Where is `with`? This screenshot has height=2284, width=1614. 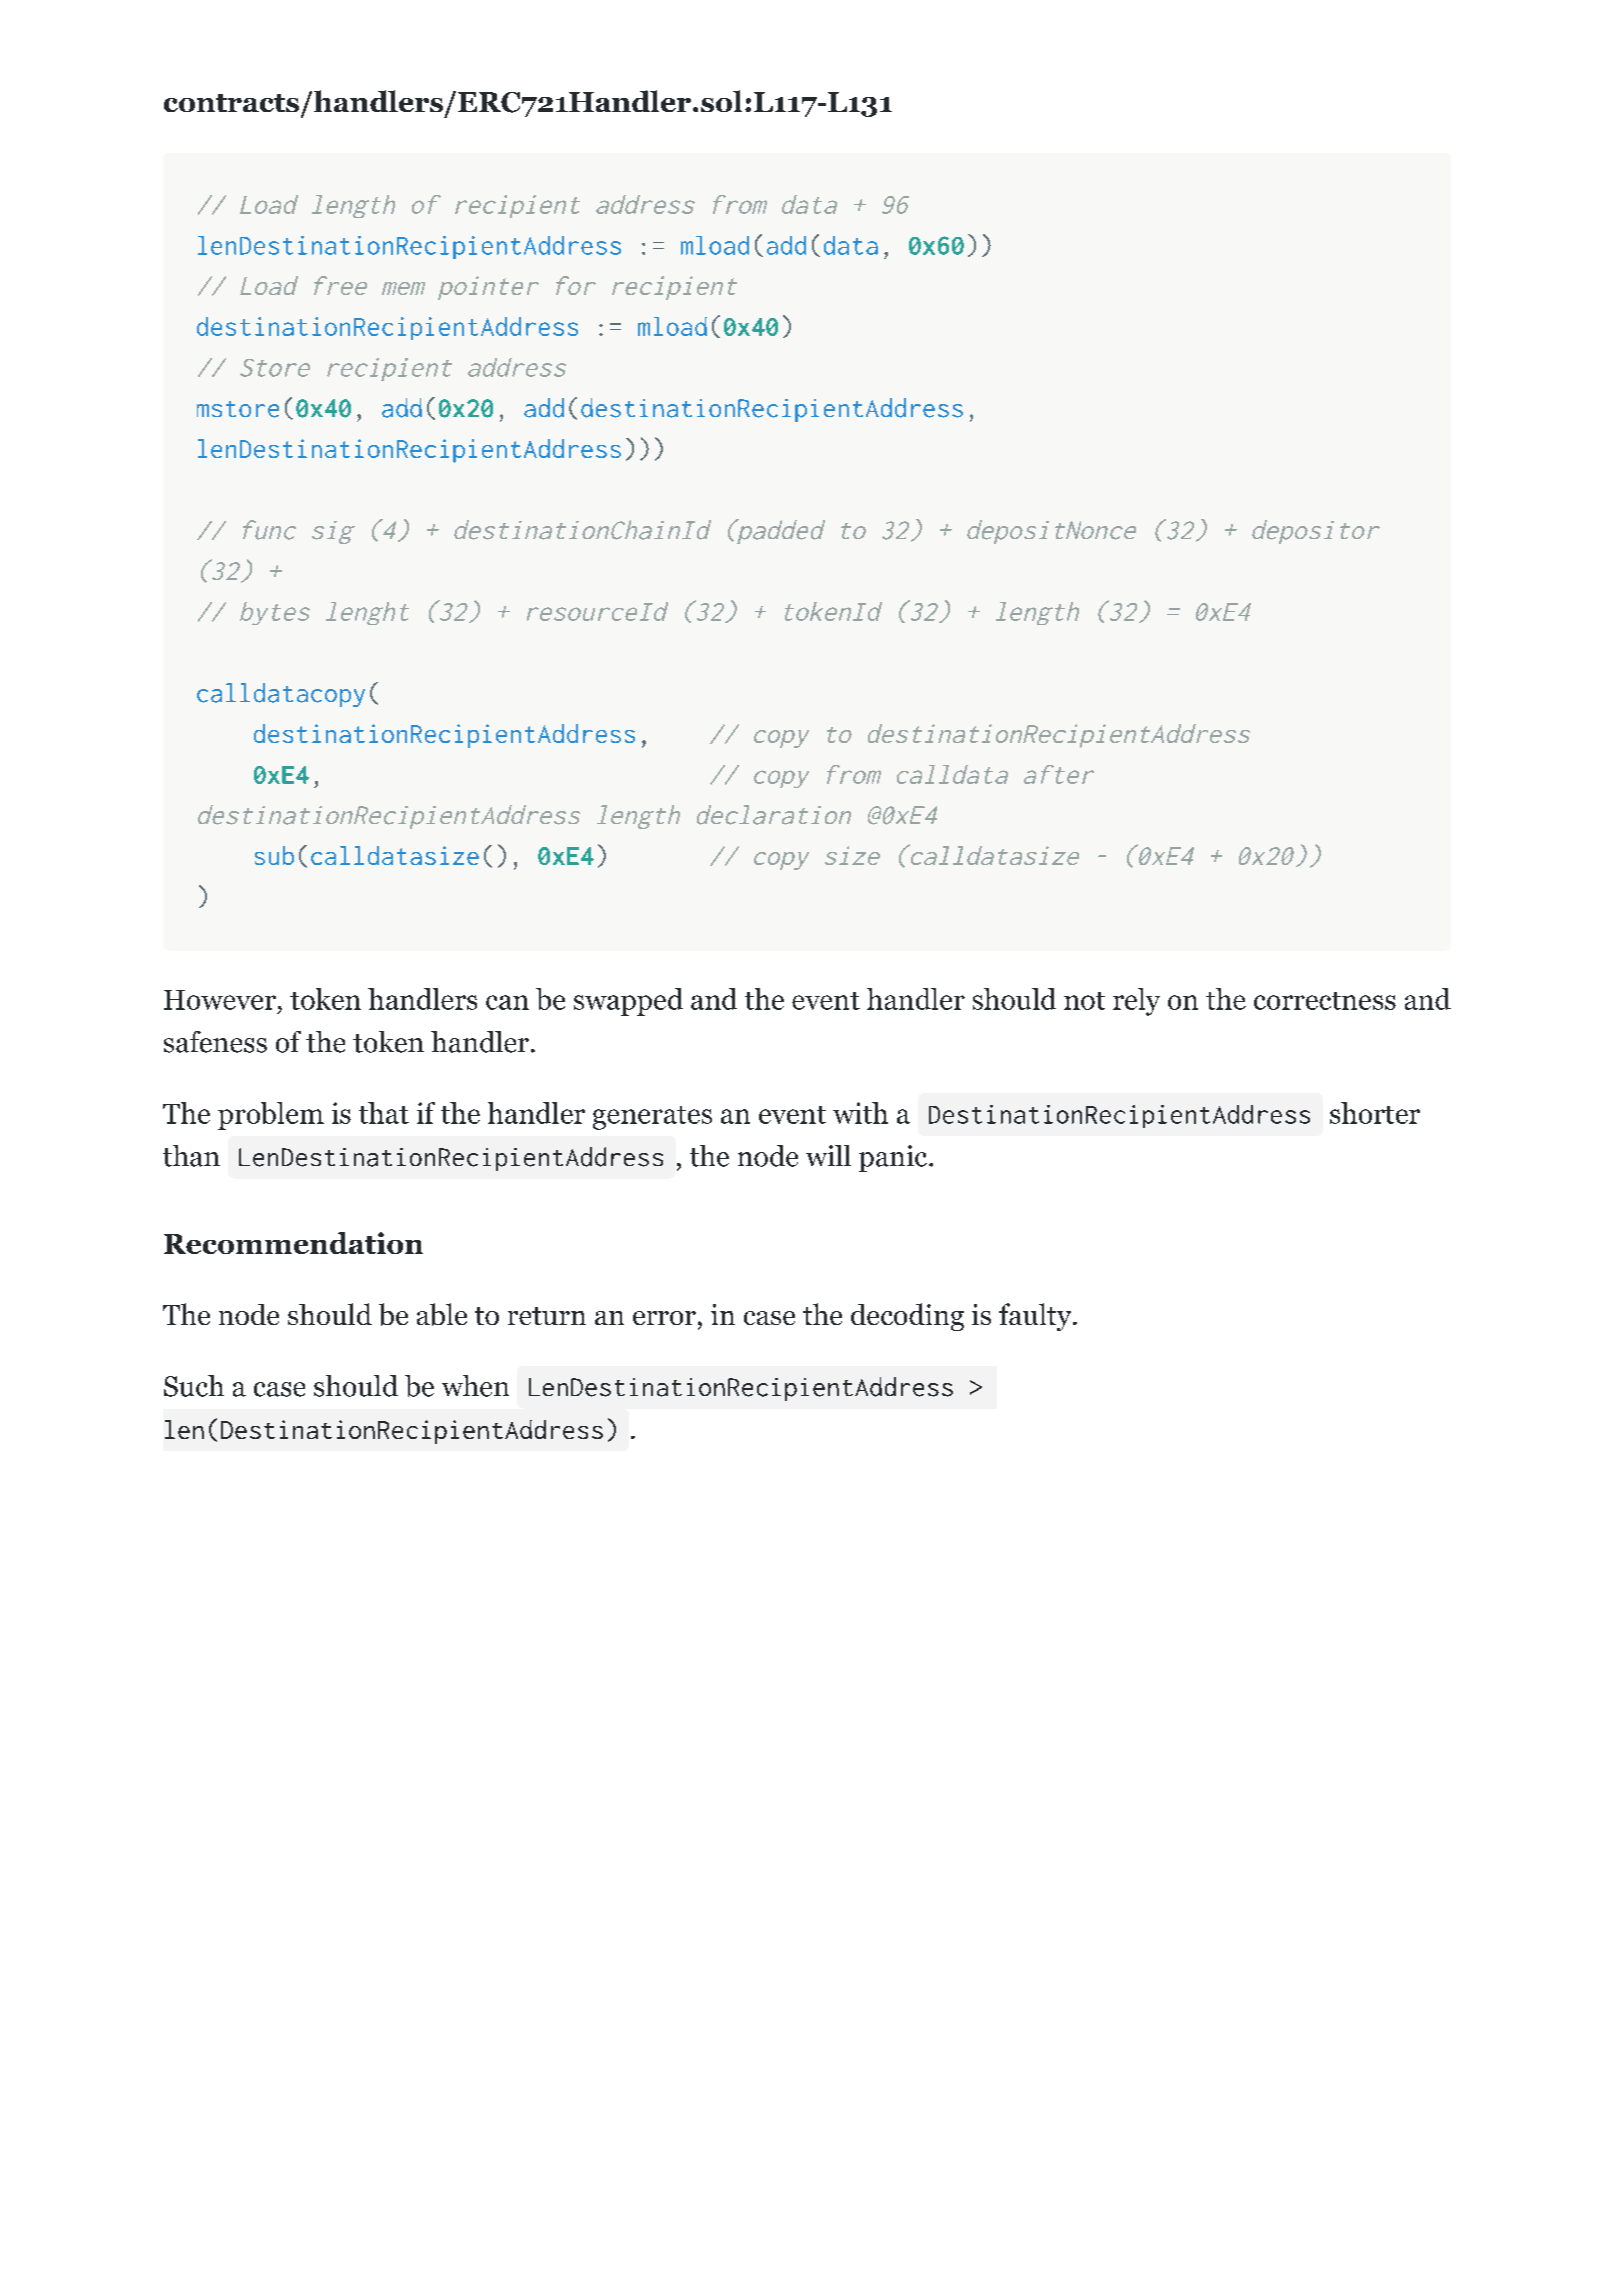 with is located at coordinates (860, 1113).
